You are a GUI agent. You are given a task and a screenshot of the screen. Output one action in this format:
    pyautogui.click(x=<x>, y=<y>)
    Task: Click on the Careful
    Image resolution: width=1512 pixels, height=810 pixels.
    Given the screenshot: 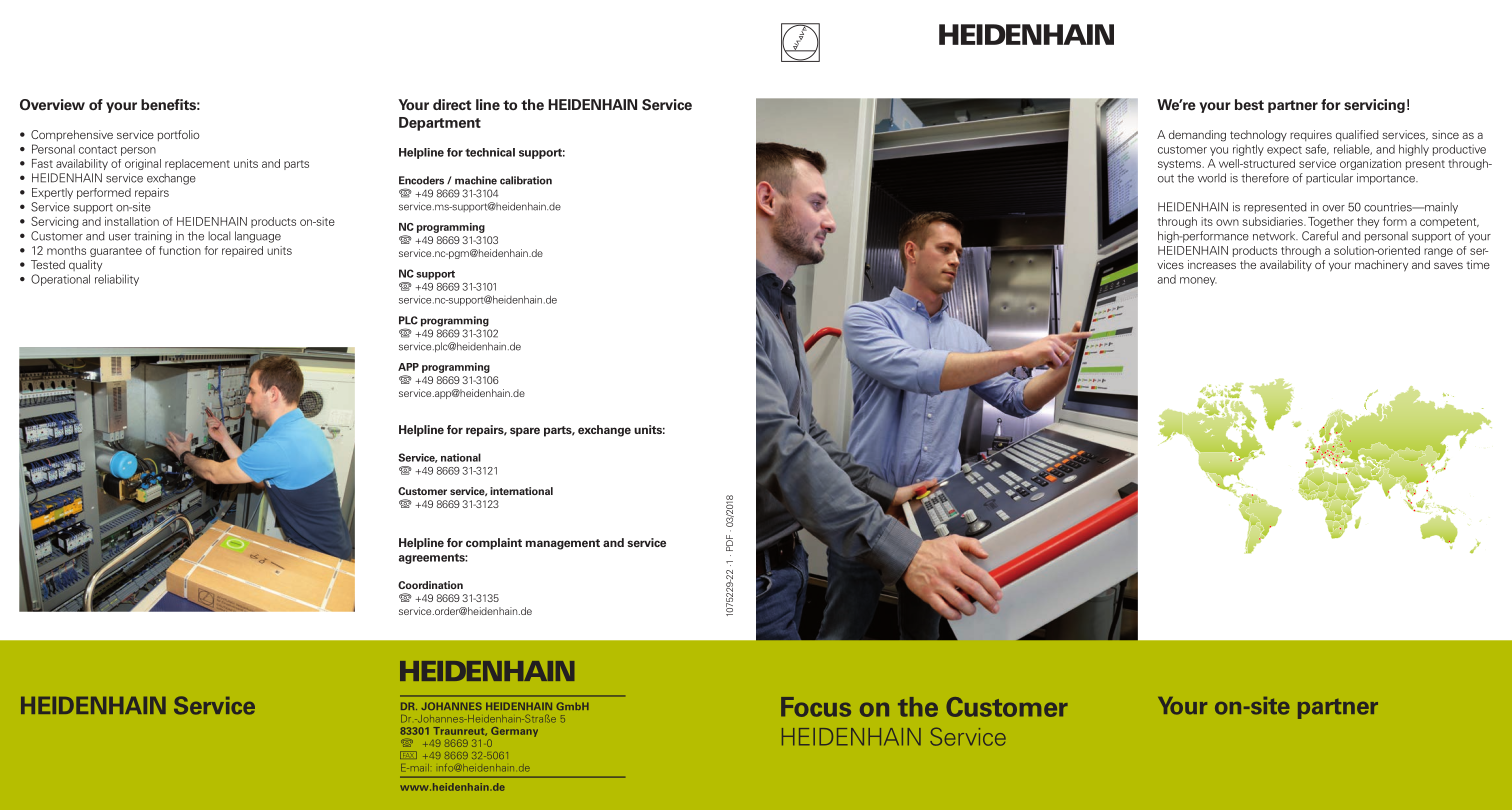 What is the action you would take?
    pyautogui.click(x=1320, y=236)
